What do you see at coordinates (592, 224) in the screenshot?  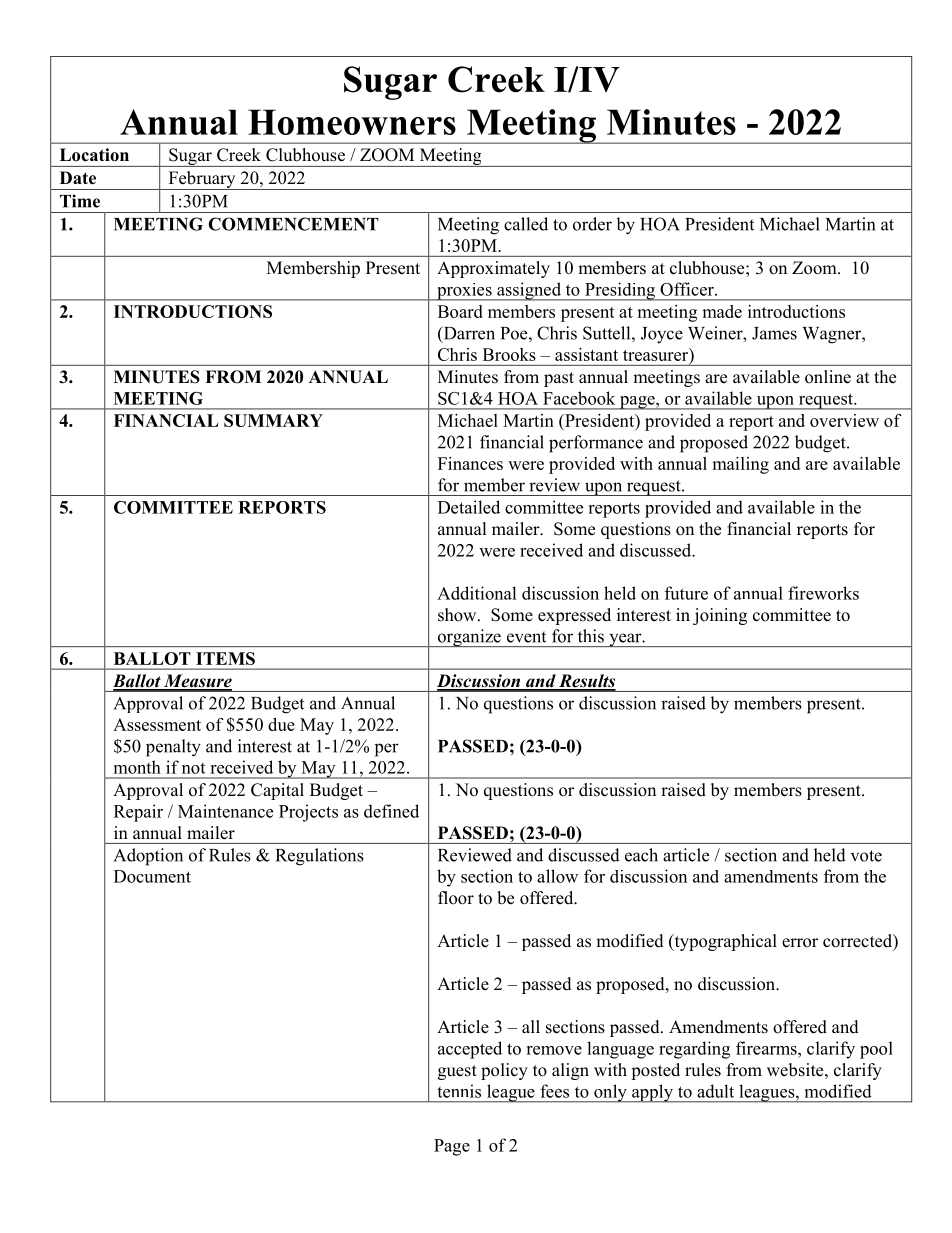 I see `order` at bounding box center [592, 224].
